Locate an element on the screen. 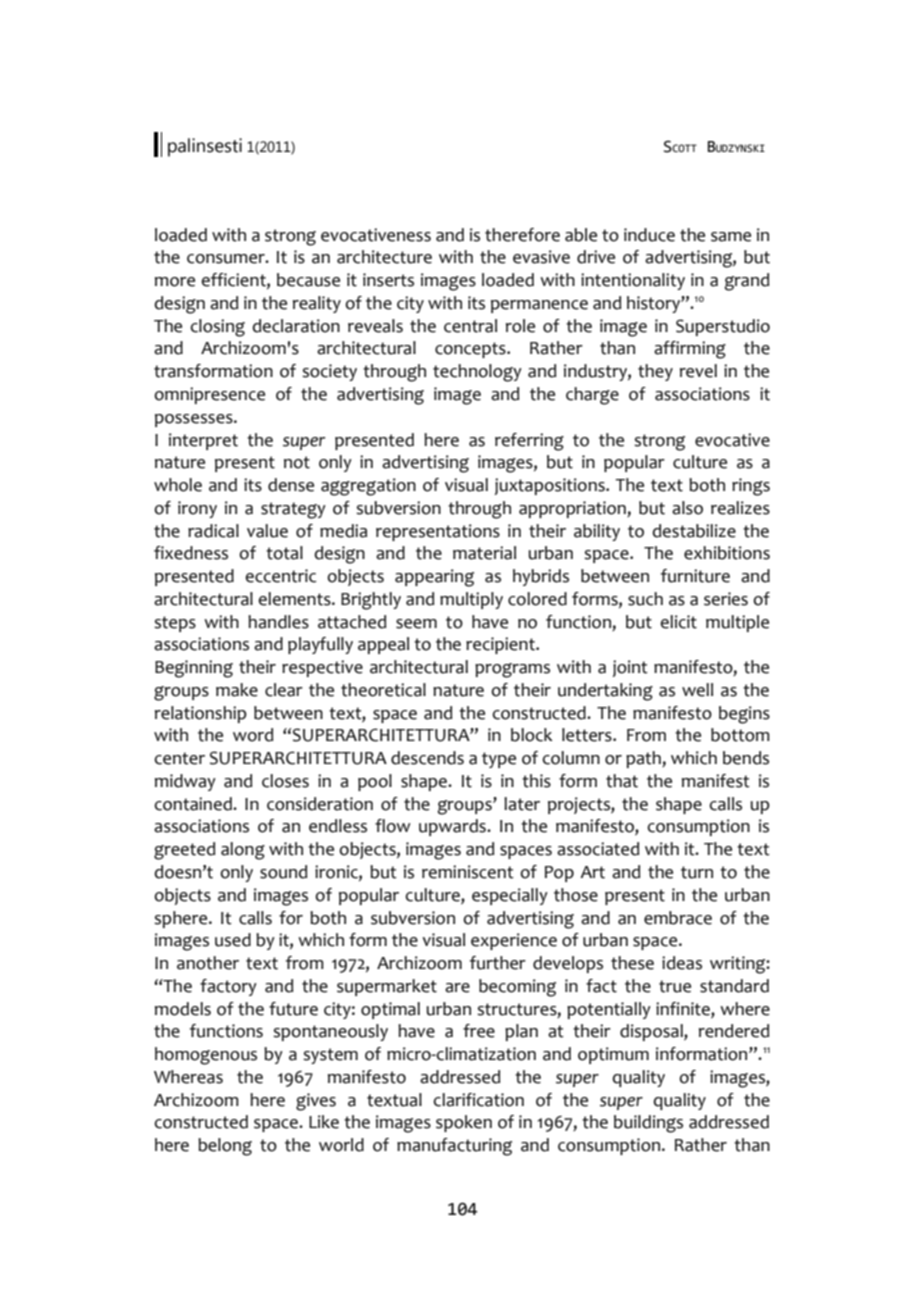 The height and width of the screenshot is (1308, 924). make is located at coordinates (237, 690).
